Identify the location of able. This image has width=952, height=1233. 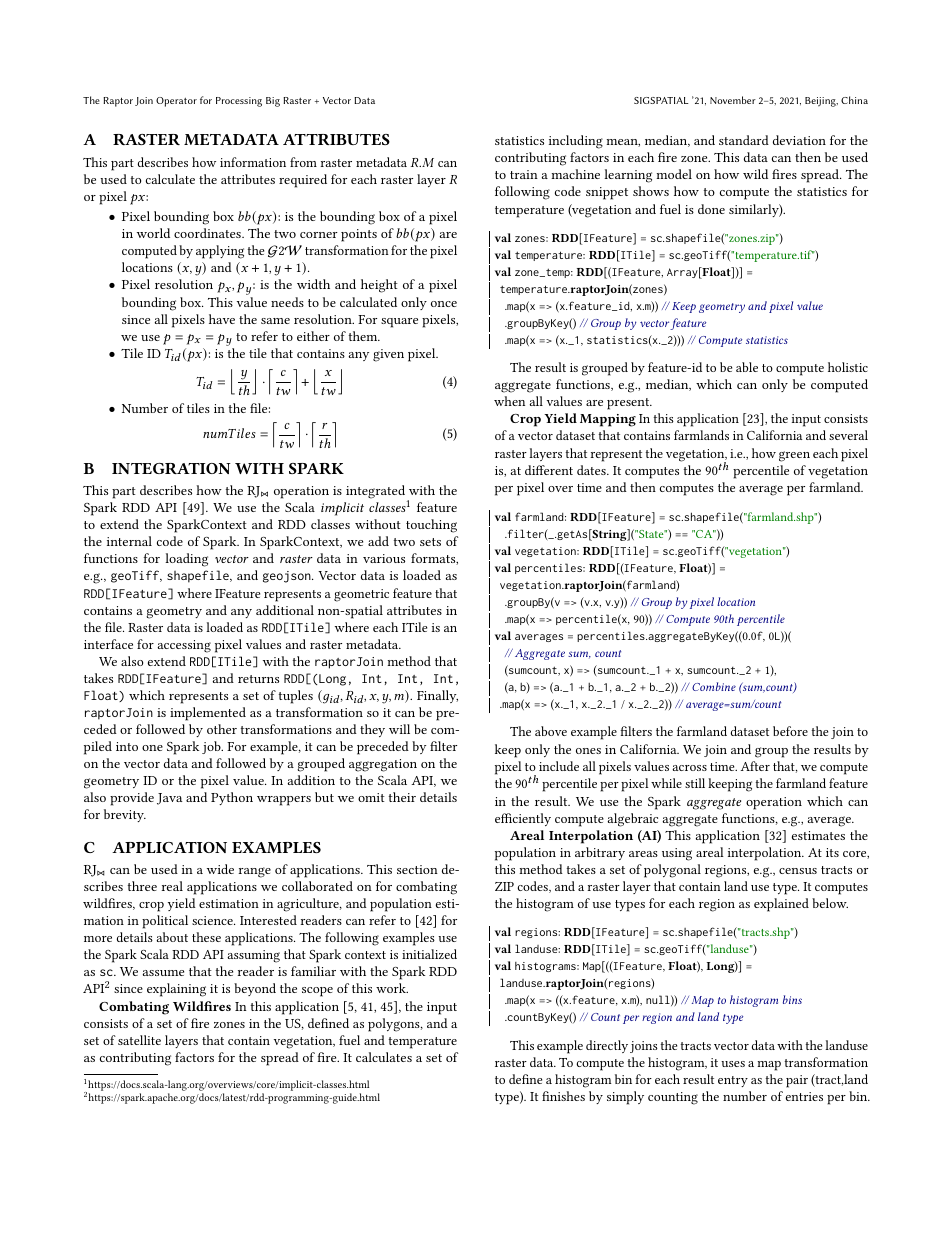
(747, 367).
